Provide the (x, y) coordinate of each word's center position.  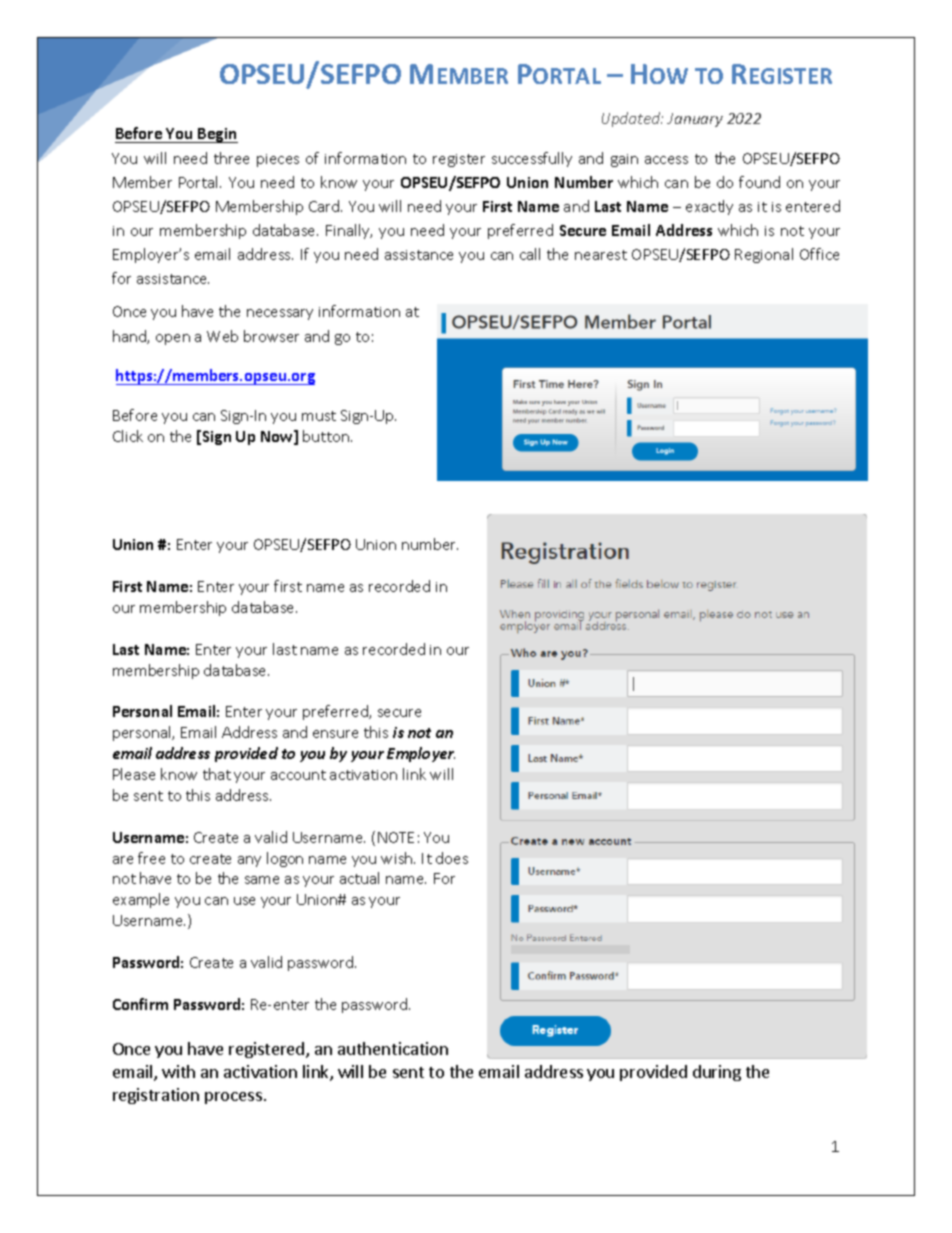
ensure (335, 734)
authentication (393, 1048)
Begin (217, 135)
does (452, 858)
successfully (532, 159)
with (178, 1071)
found (759, 182)
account (298, 775)
